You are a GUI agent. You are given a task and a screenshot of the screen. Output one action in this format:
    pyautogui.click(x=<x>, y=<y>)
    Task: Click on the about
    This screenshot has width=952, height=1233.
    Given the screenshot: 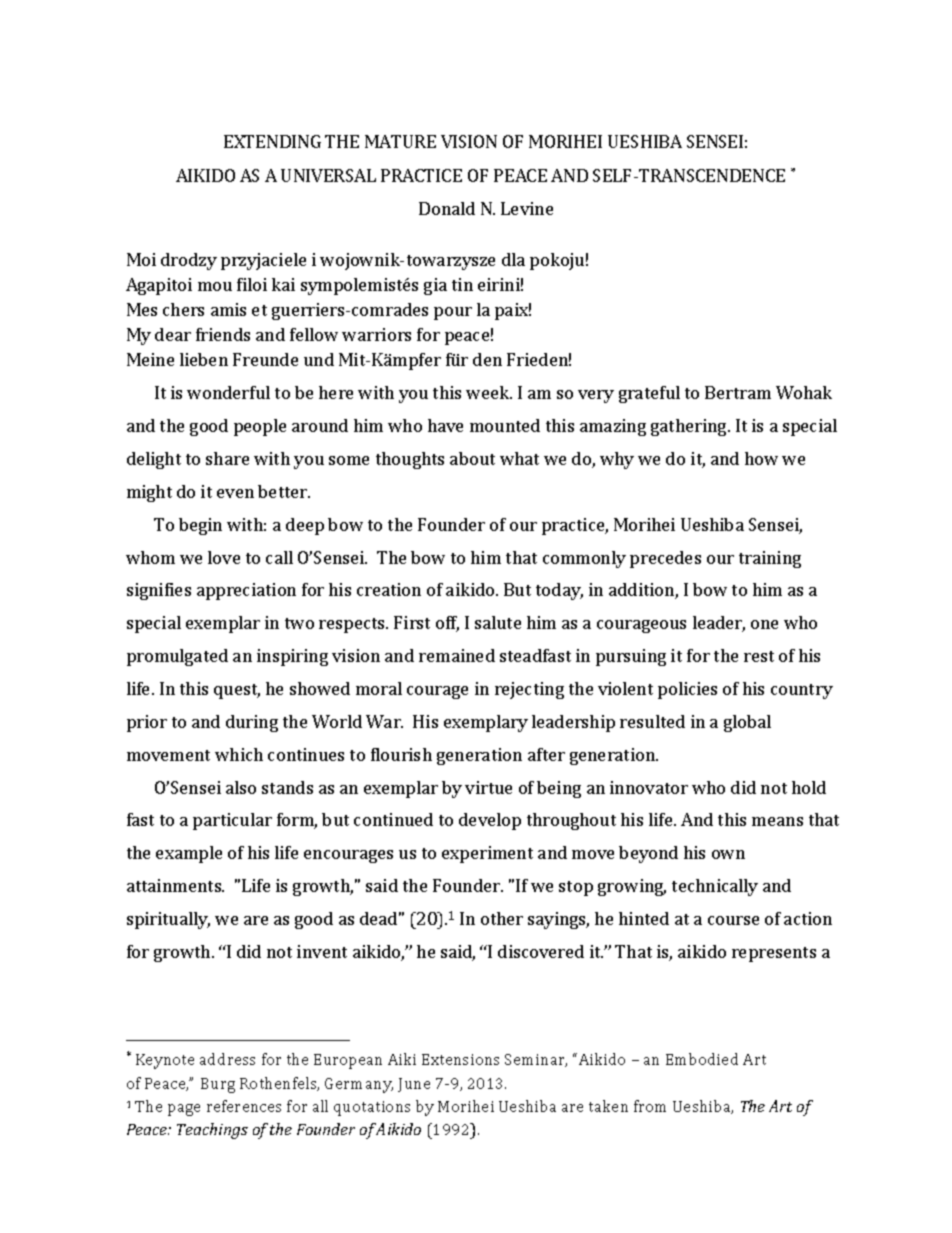 What is the action you would take?
    pyautogui.click(x=472, y=458)
